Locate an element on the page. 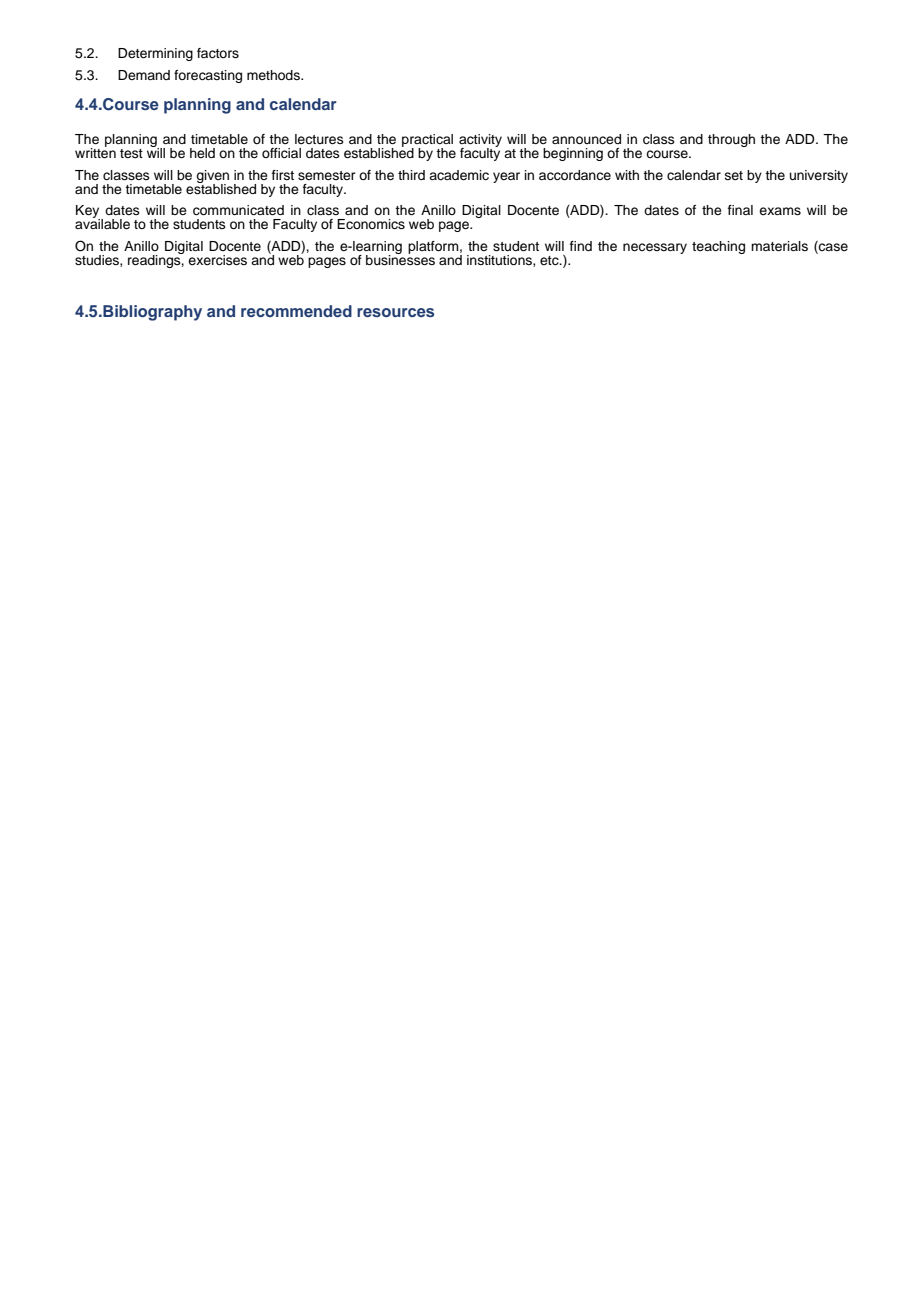  recommended is located at coordinates (296, 311).
